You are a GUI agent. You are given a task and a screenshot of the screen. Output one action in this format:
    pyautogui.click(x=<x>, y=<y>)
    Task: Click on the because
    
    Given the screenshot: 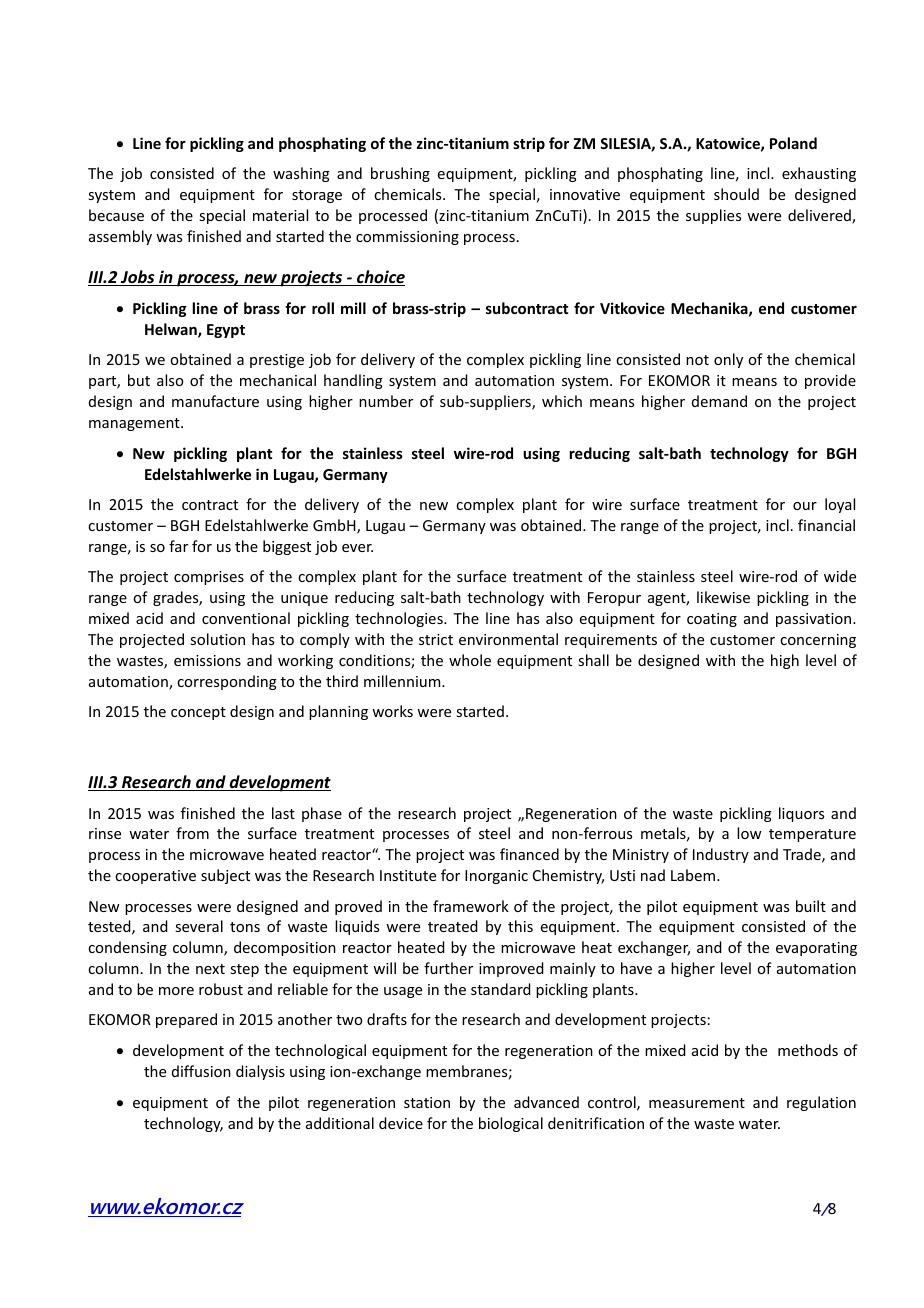 What is the action you would take?
    pyautogui.click(x=116, y=215)
